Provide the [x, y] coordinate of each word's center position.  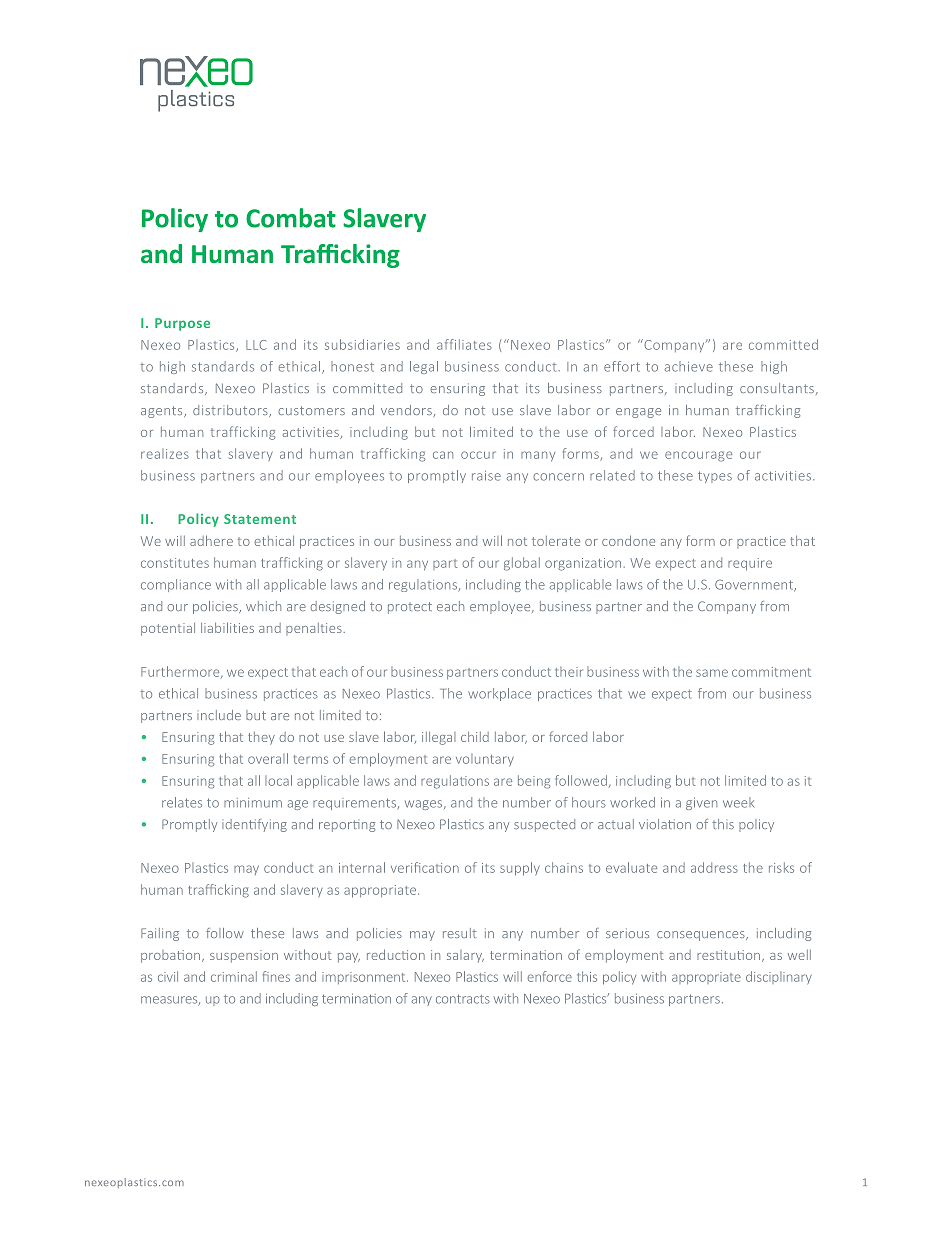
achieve [689, 366]
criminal [234, 976]
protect [410, 608]
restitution [728, 955]
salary [465, 956]
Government [755, 586]
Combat [291, 218]
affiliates [464, 344]
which [263, 606]
